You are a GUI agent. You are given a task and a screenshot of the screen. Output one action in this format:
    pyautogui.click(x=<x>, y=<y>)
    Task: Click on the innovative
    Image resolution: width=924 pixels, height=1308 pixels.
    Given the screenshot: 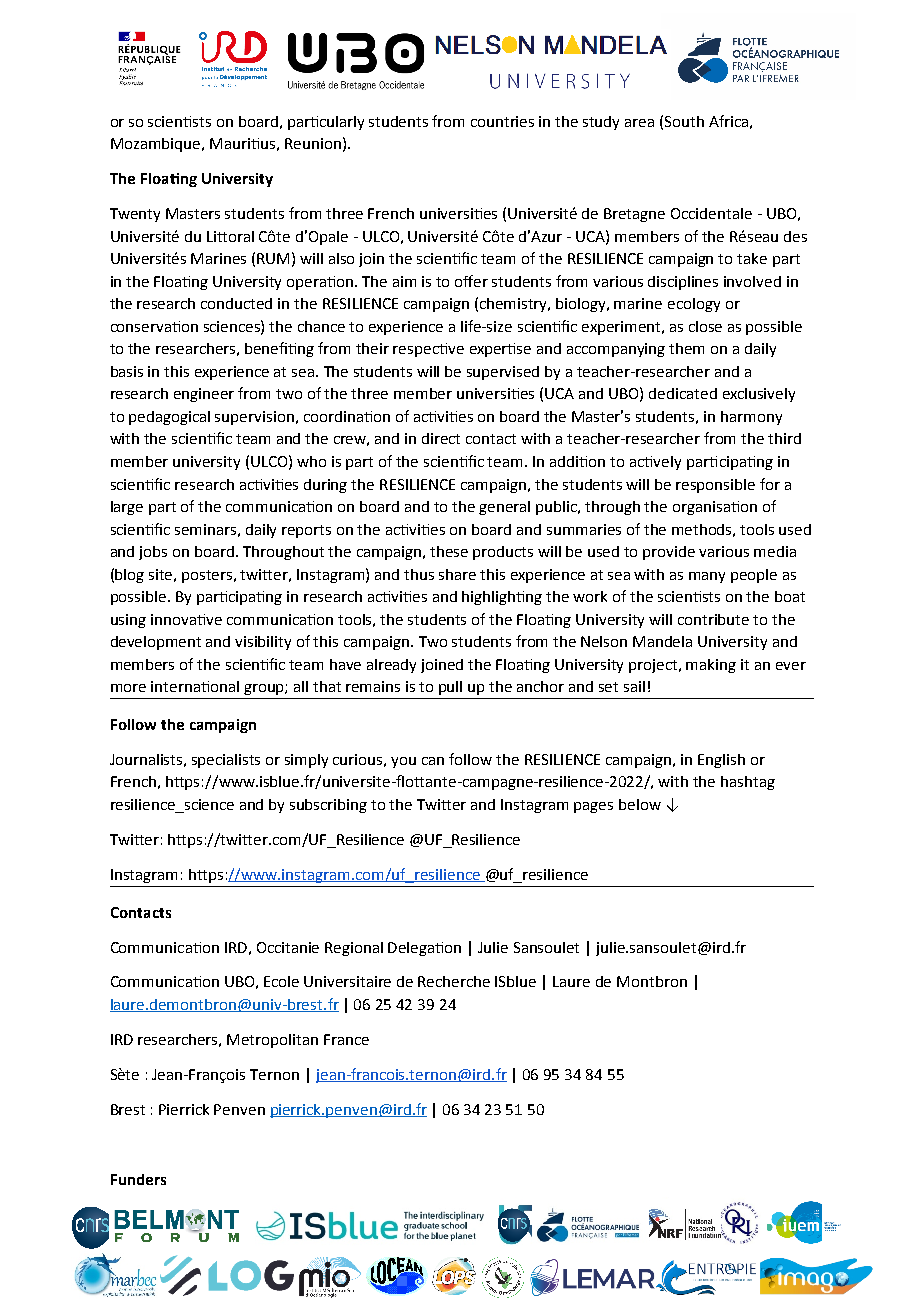 What is the action you would take?
    pyautogui.click(x=186, y=619)
